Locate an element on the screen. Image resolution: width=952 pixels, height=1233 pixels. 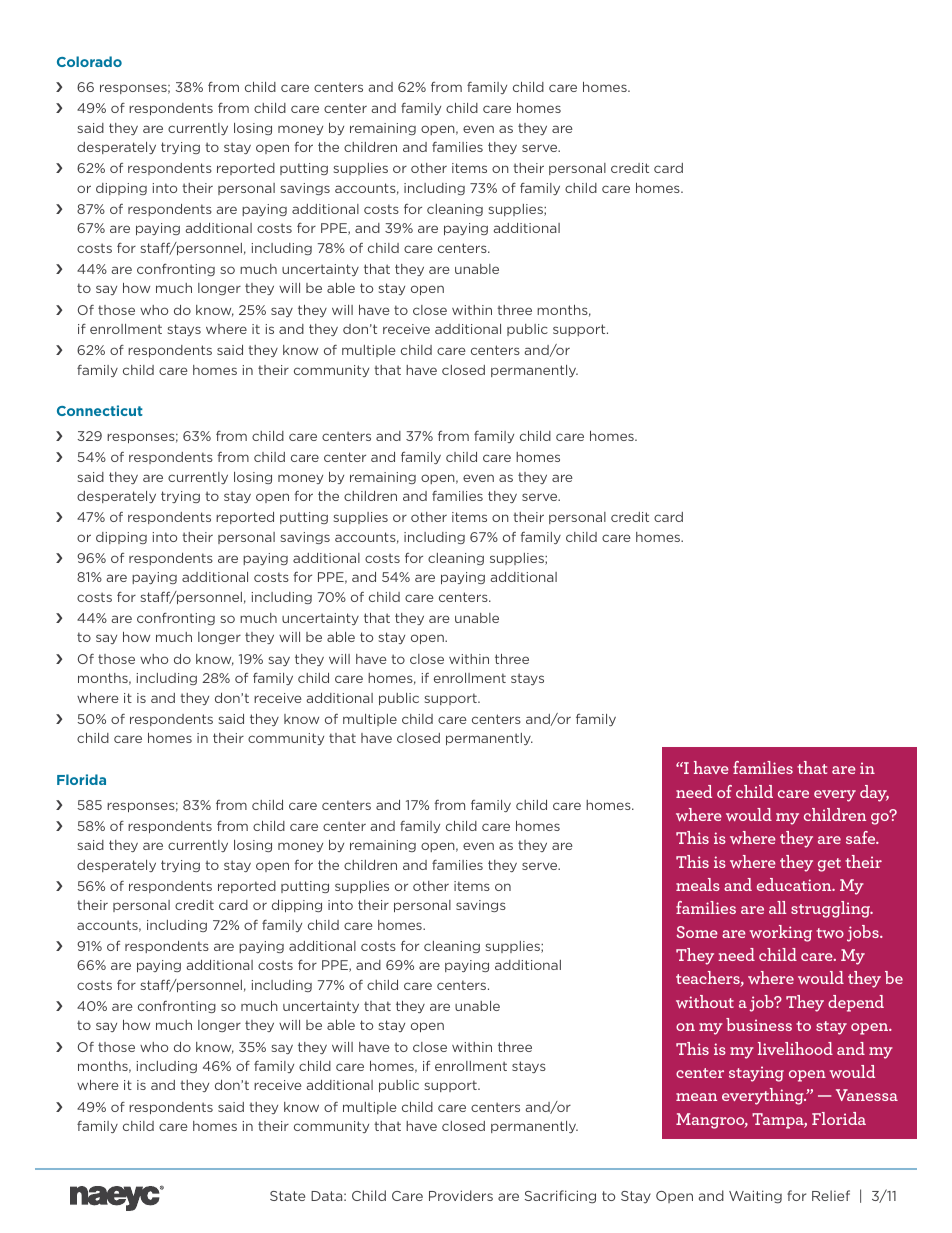
State is located at coordinates (287, 1196).
